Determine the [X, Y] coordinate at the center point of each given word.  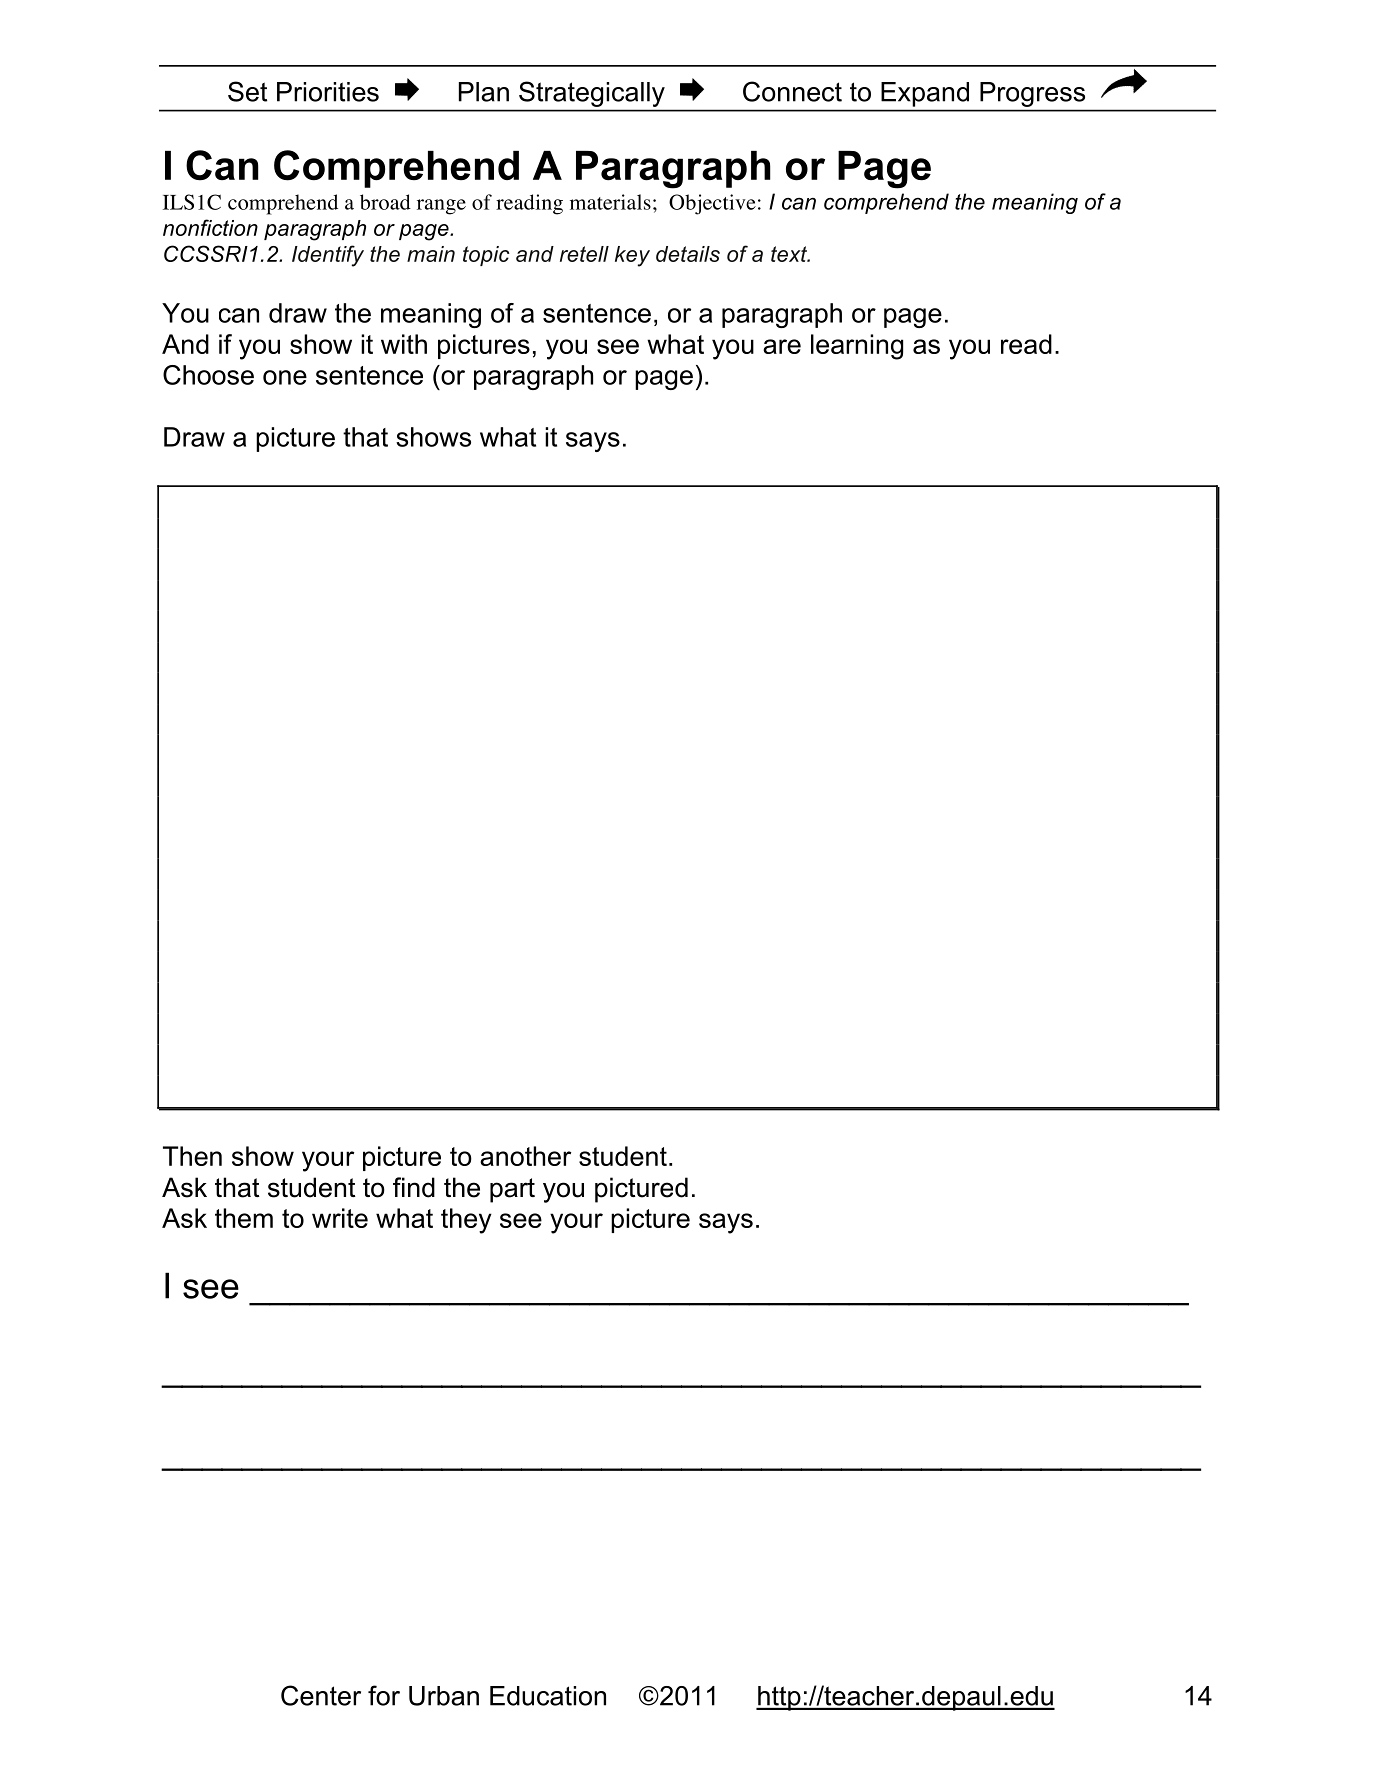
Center [321, 1695]
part [512, 1190]
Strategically [592, 94]
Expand [925, 94]
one [285, 377]
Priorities [328, 92]
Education [548, 1696]
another [525, 1156]
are [782, 346]
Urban [444, 1696]
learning [857, 347]
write [340, 1218]
